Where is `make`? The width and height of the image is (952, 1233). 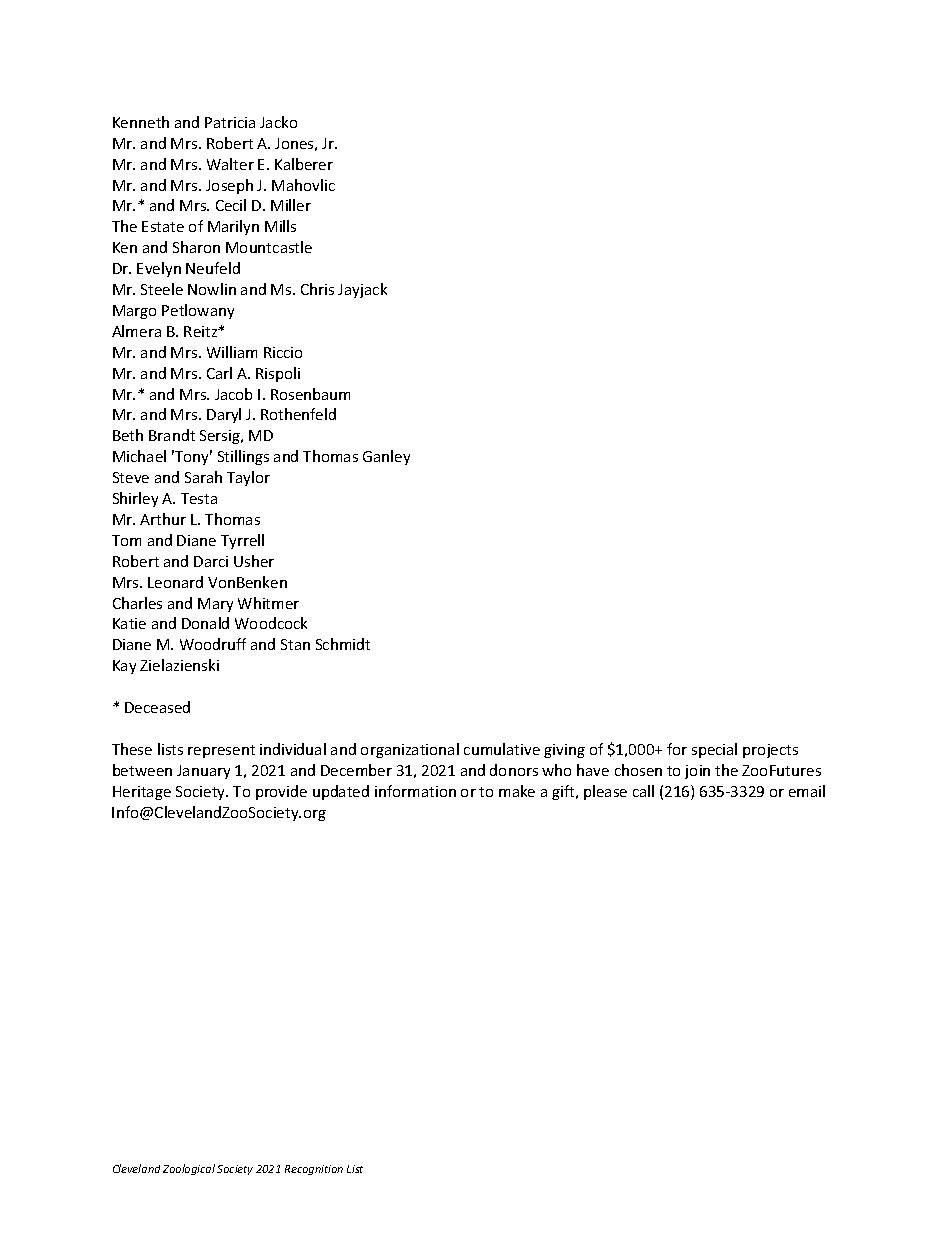 make is located at coordinates (517, 791).
